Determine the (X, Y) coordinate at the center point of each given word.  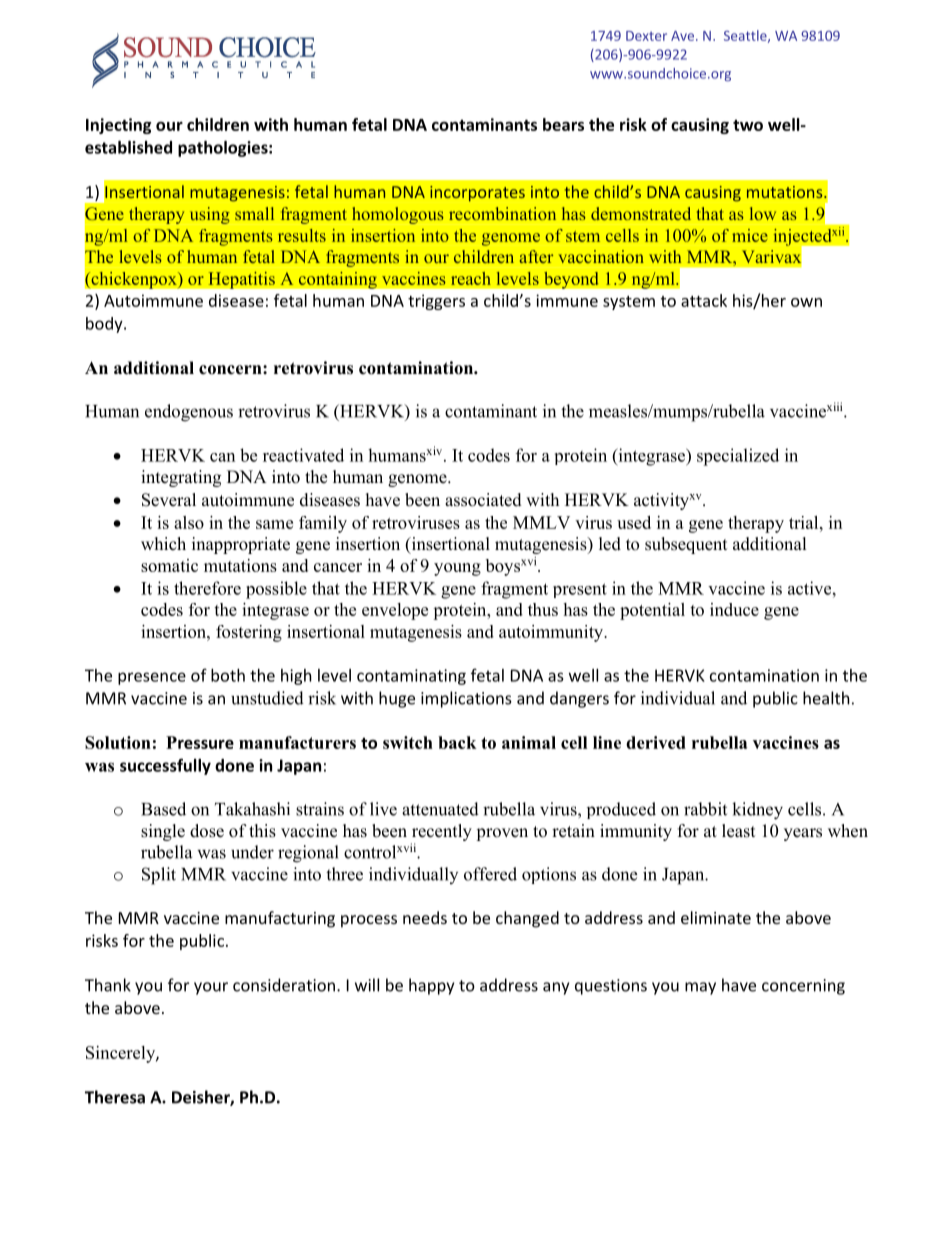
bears (563, 124)
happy (431, 986)
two (748, 125)
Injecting (118, 126)
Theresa (115, 1097)
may (700, 988)
